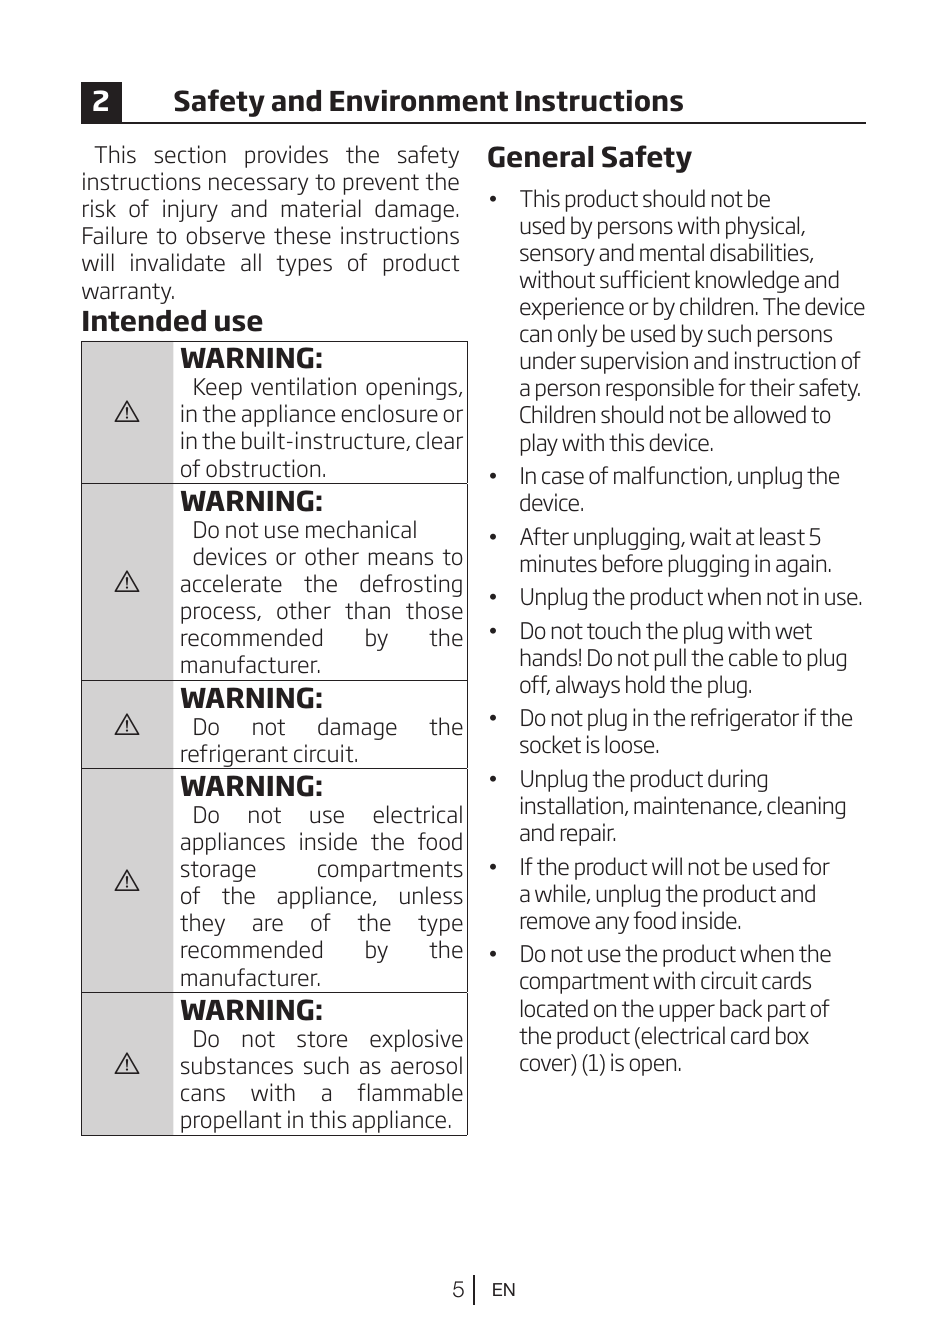 The image size is (947, 1344). Describe the element at coordinates (219, 615) in the page. I see `process` at that location.
